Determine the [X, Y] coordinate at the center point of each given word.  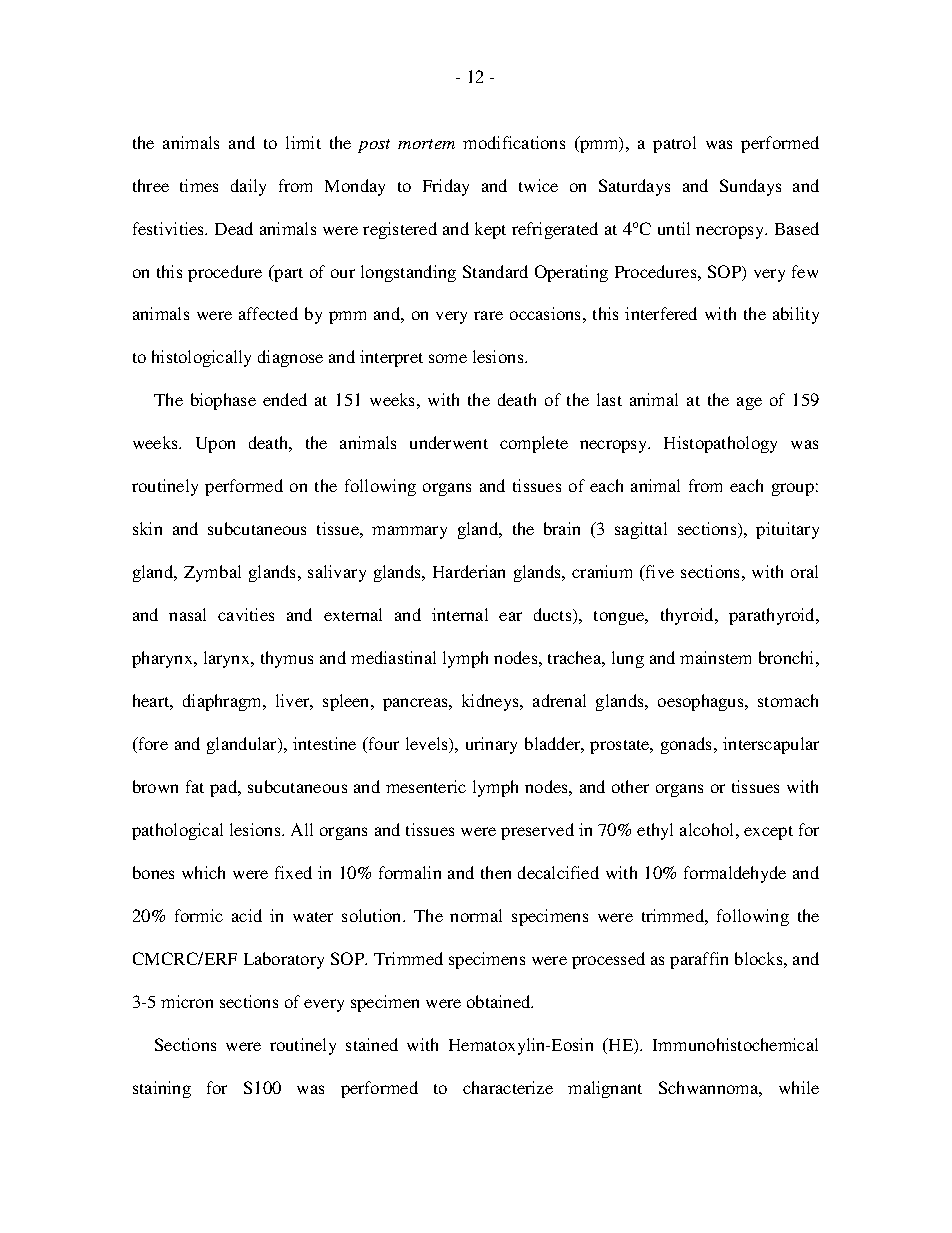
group [793, 489]
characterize [508, 1087]
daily [248, 187]
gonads [688, 745]
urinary [491, 745]
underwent [449, 442]
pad [225, 788]
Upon [215, 445]
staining [162, 1089]
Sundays [750, 187]
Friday [446, 187]
